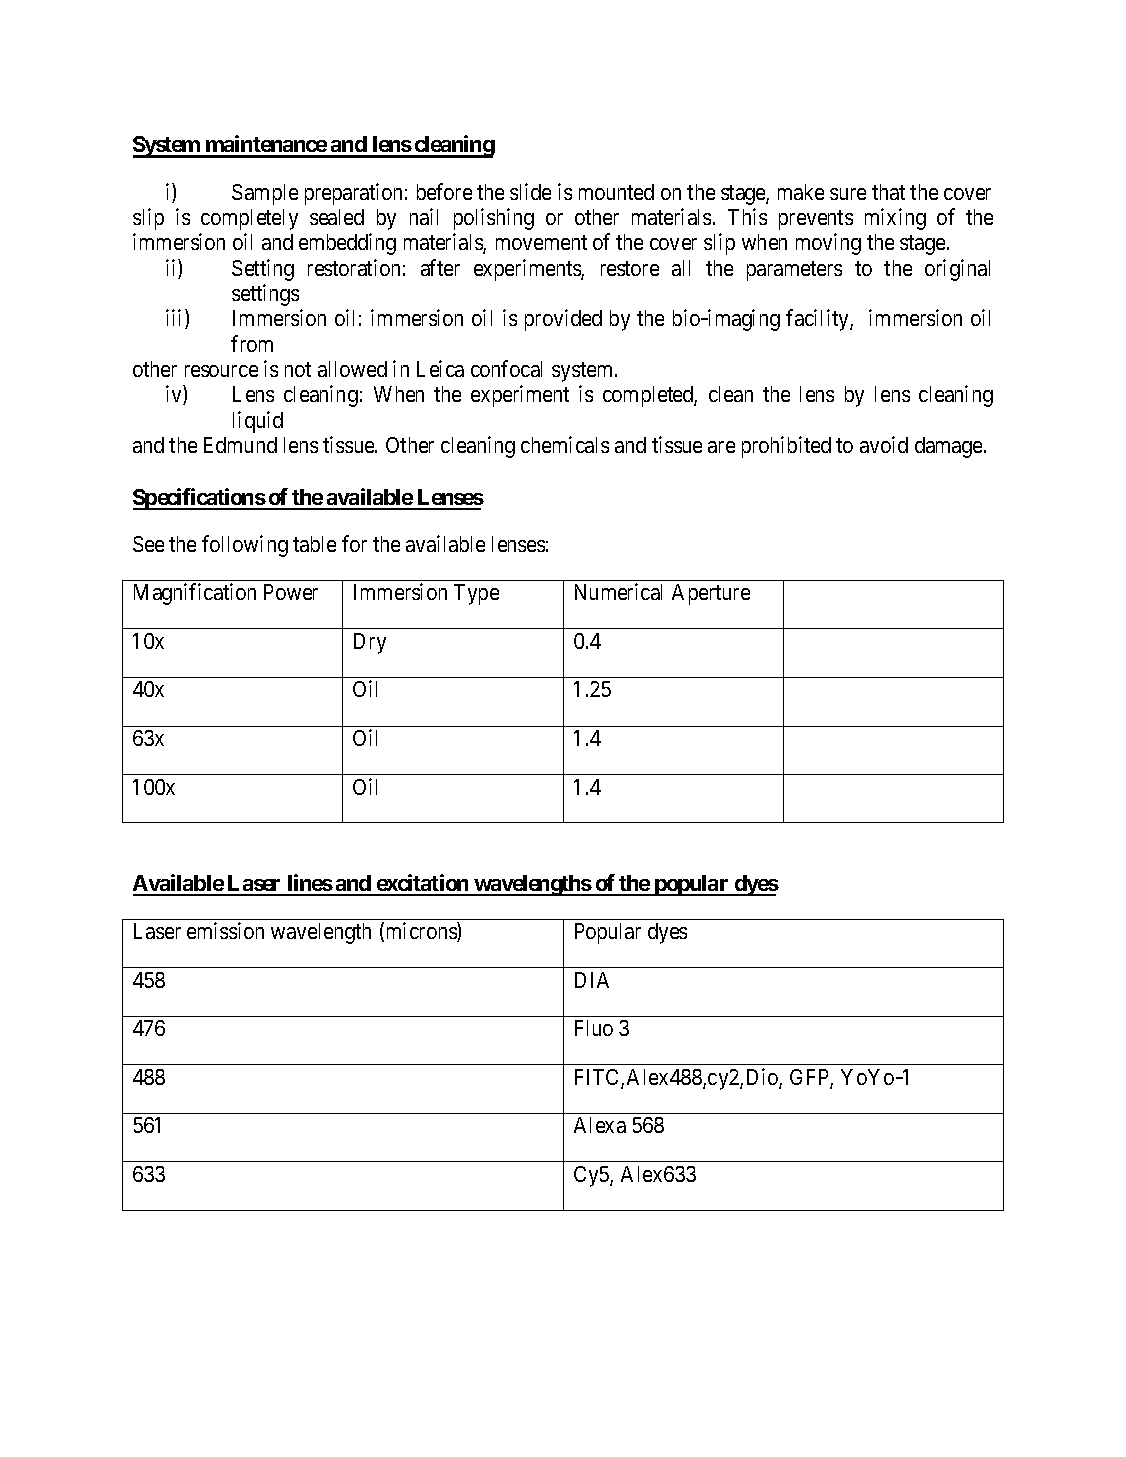 The width and height of the image is (1126, 1457). What do you see at coordinates (370, 643) in the image?
I see `Dry` at bounding box center [370, 643].
